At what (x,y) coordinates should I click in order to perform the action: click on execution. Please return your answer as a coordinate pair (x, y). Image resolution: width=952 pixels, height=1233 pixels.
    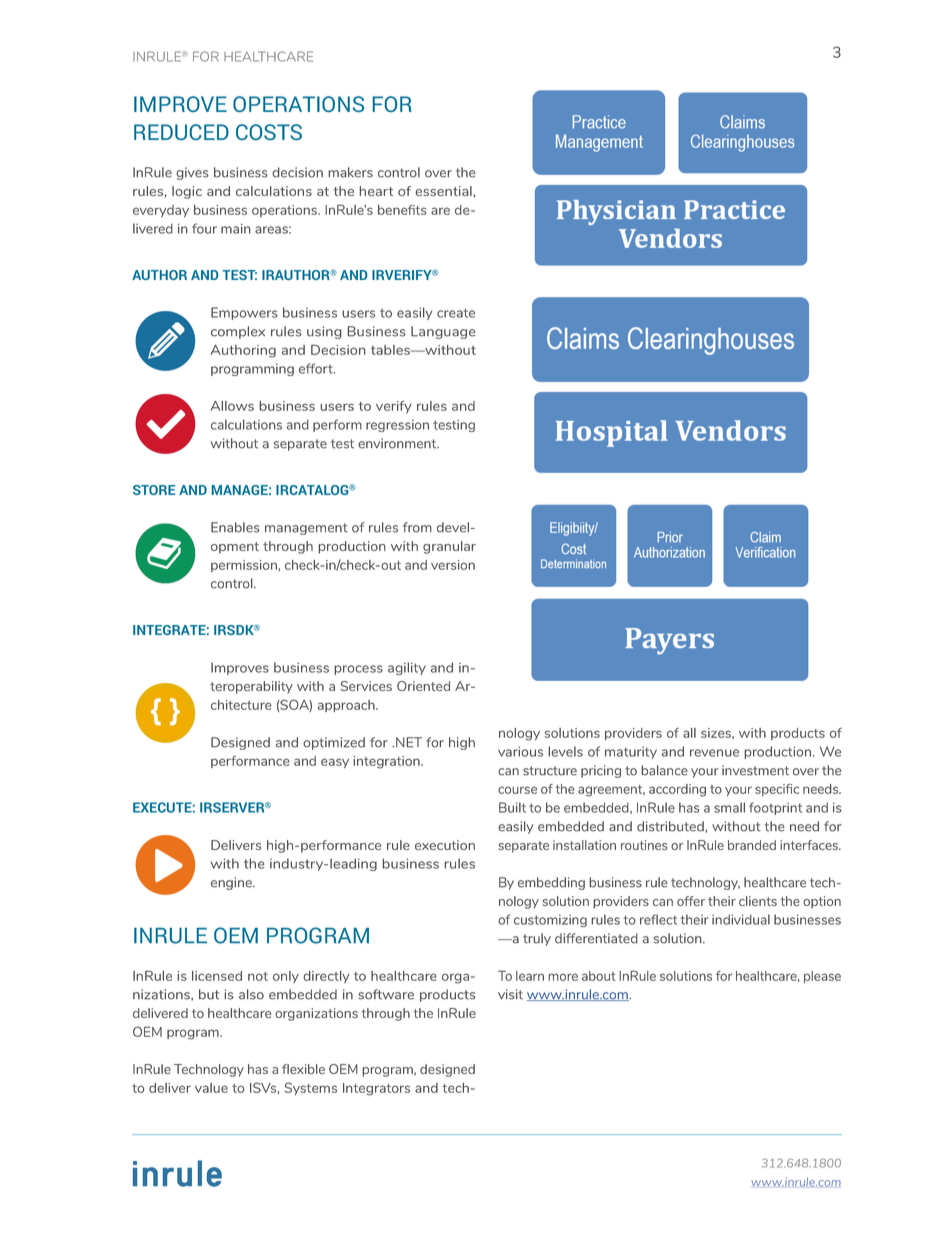
    Looking at the image, I should click on (445, 845).
